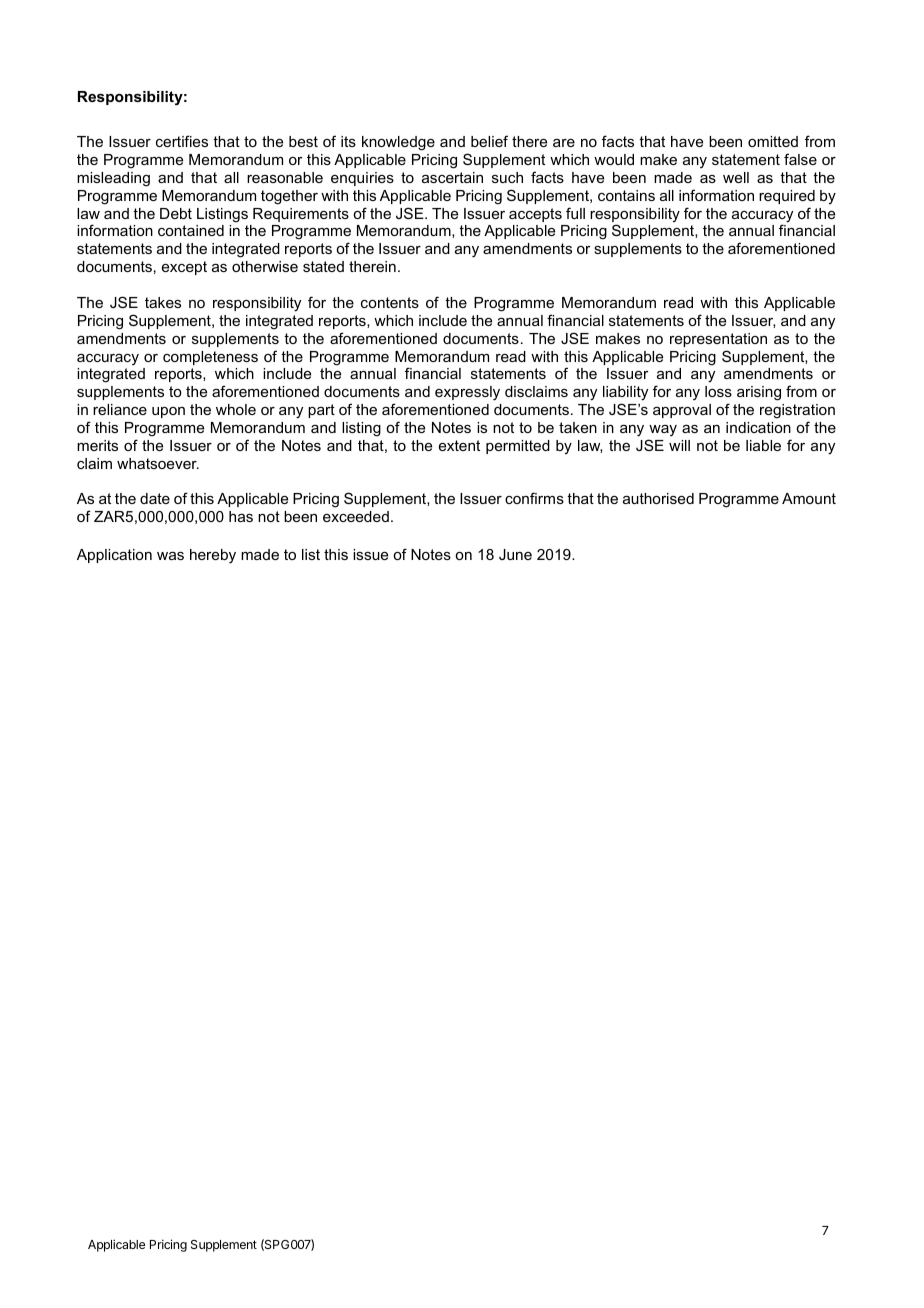  What do you see at coordinates (170, 556) in the document?
I see `was` at bounding box center [170, 556].
